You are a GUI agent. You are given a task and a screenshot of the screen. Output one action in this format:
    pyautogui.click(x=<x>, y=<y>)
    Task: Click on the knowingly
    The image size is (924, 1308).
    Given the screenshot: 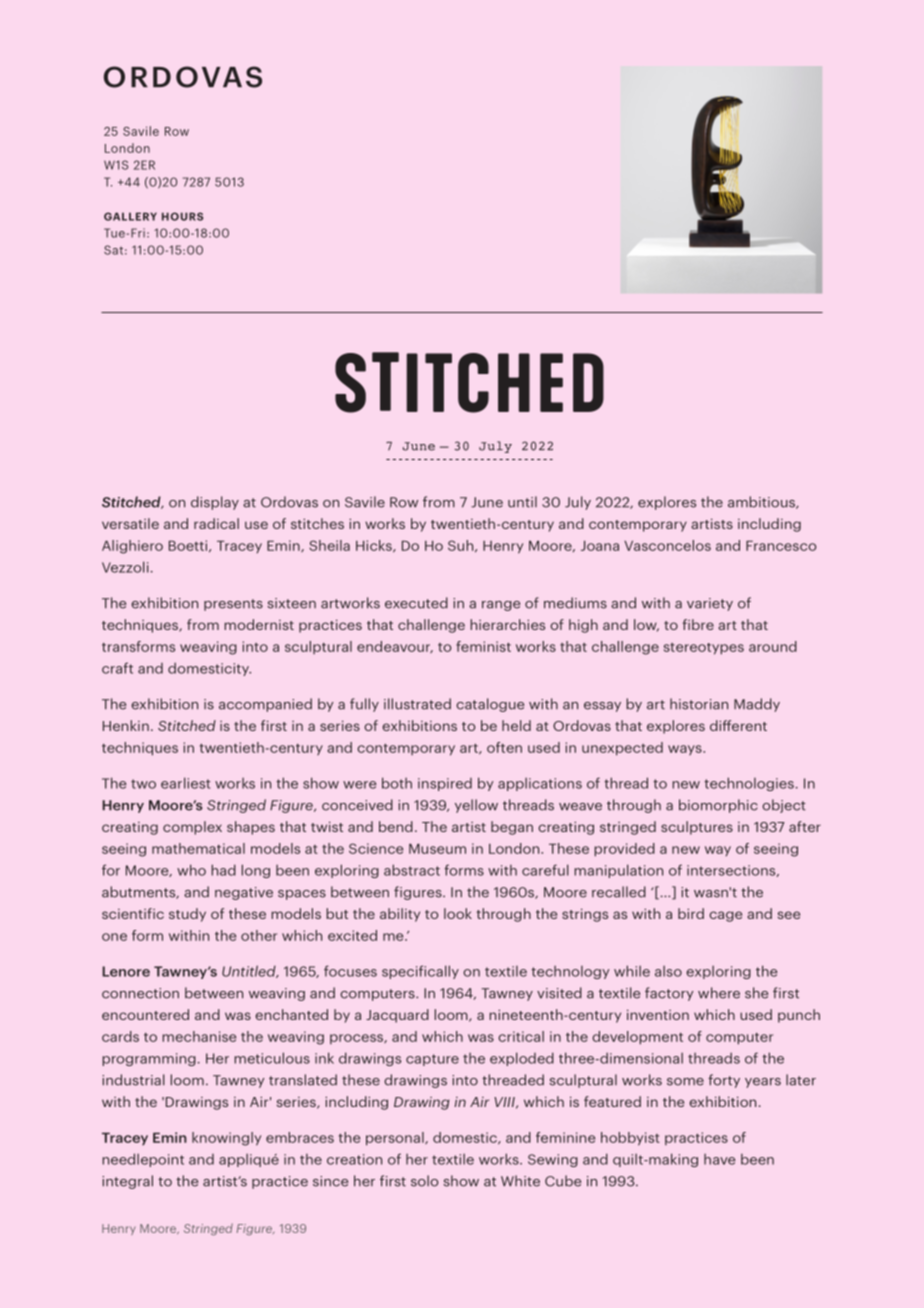 What is the action you would take?
    pyautogui.click(x=226, y=1139)
